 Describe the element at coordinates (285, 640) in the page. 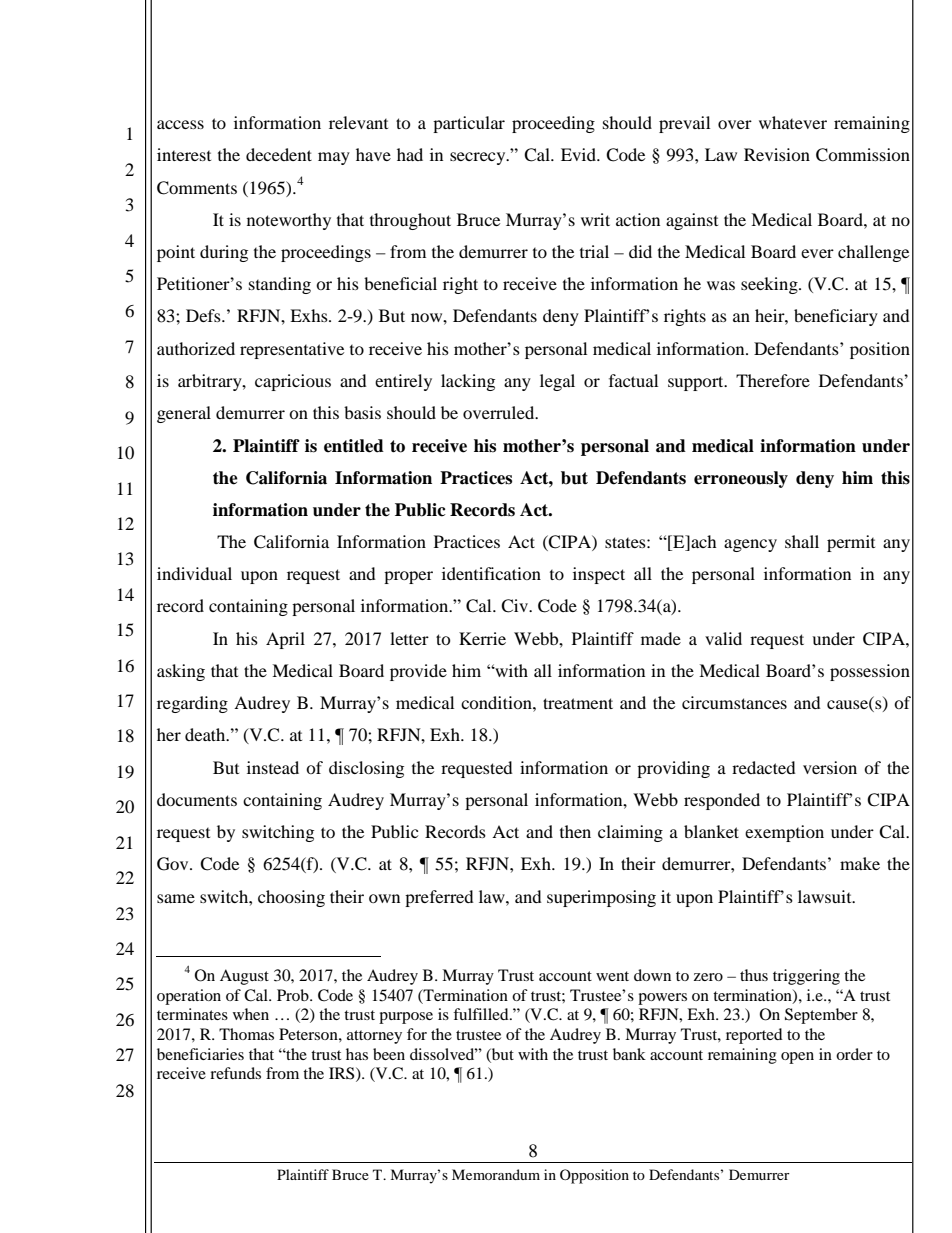

I see `April` at that location.
